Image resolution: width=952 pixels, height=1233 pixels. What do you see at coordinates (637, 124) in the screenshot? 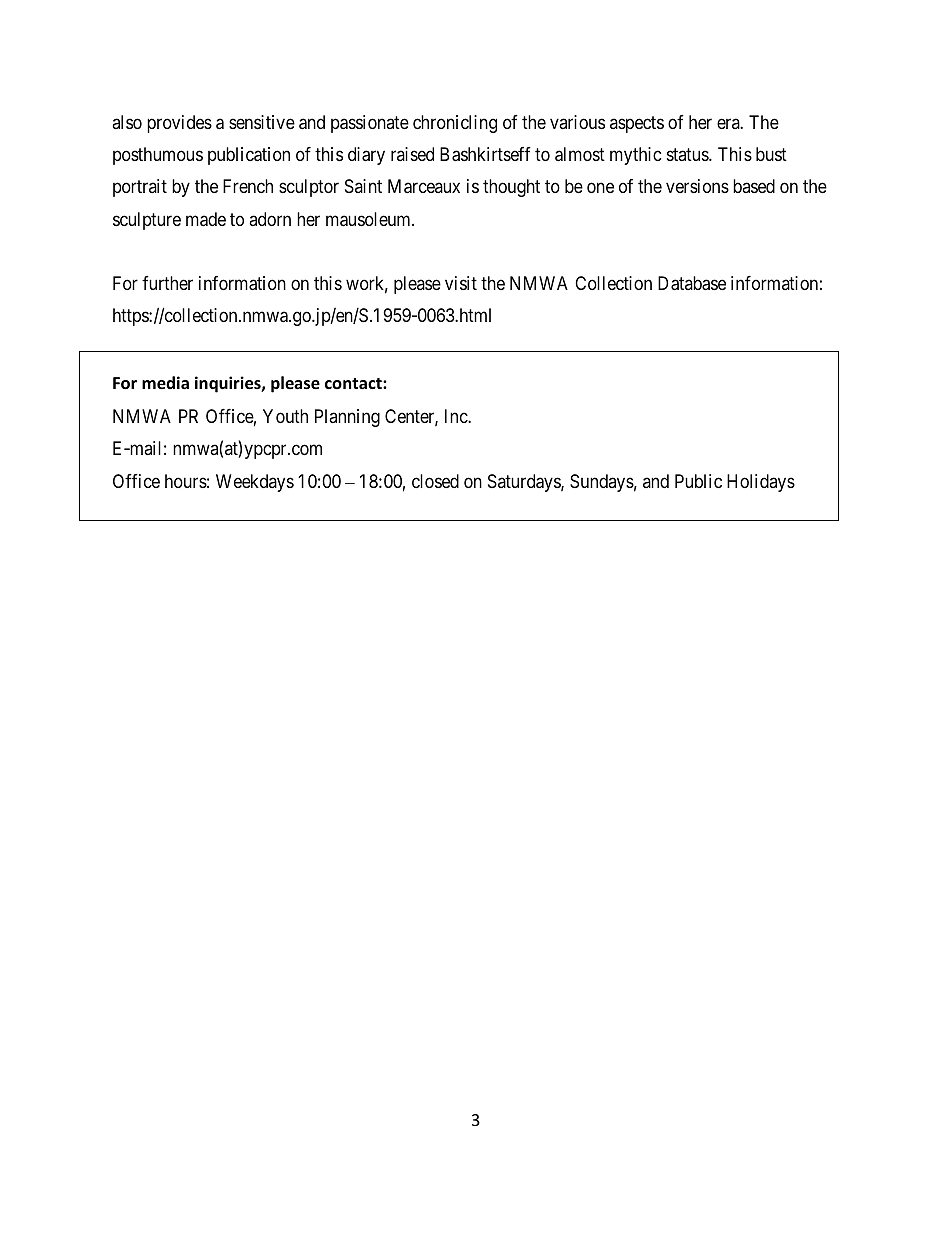
I see `aspects` at bounding box center [637, 124].
